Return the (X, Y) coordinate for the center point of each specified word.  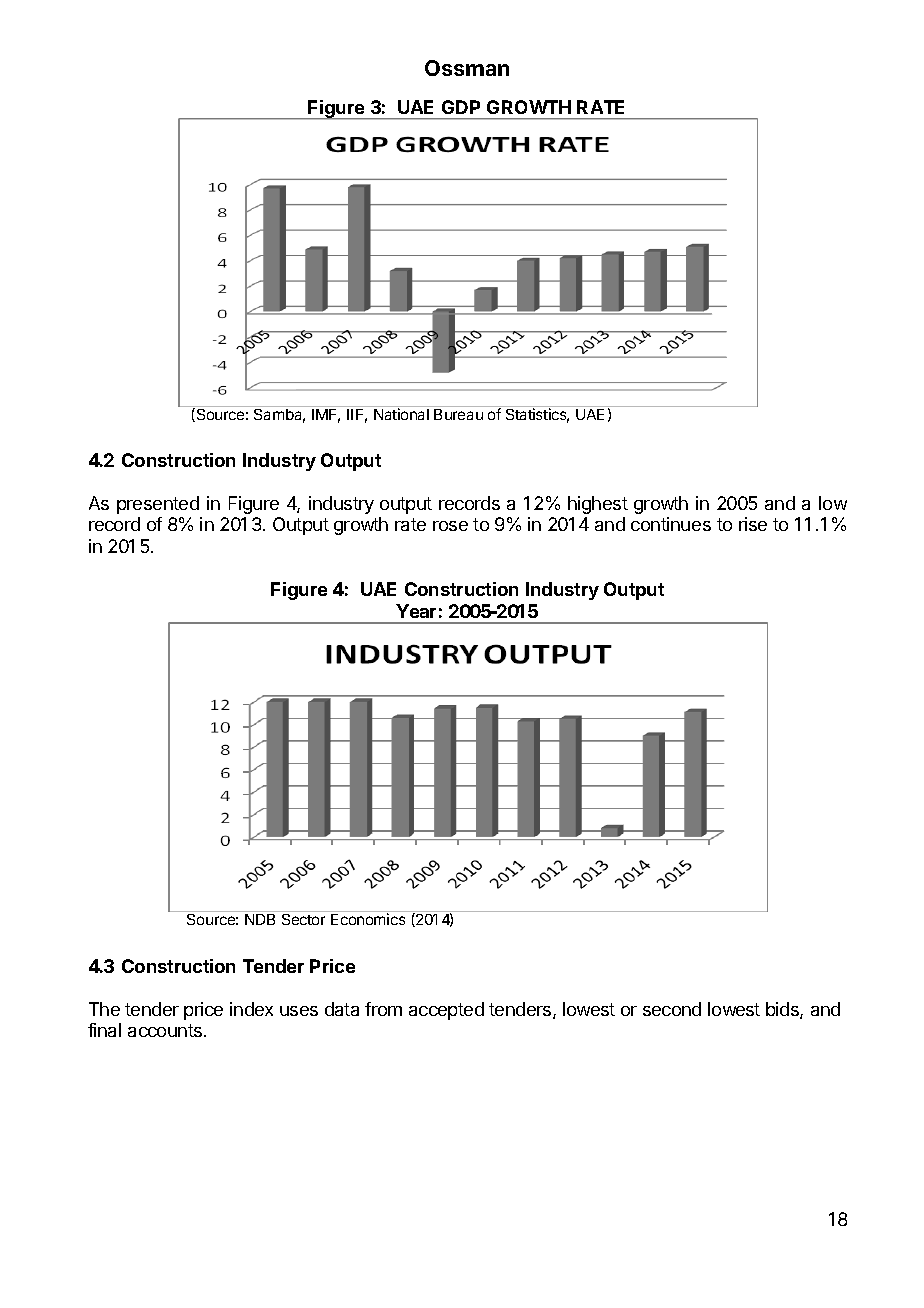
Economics (368, 919)
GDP (461, 107)
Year (416, 611)
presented (158, 505)
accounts (165, 1030)
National (401, 414)
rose (450, 526)
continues (671, 524)
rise (753, 524)
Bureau (458, 414)
